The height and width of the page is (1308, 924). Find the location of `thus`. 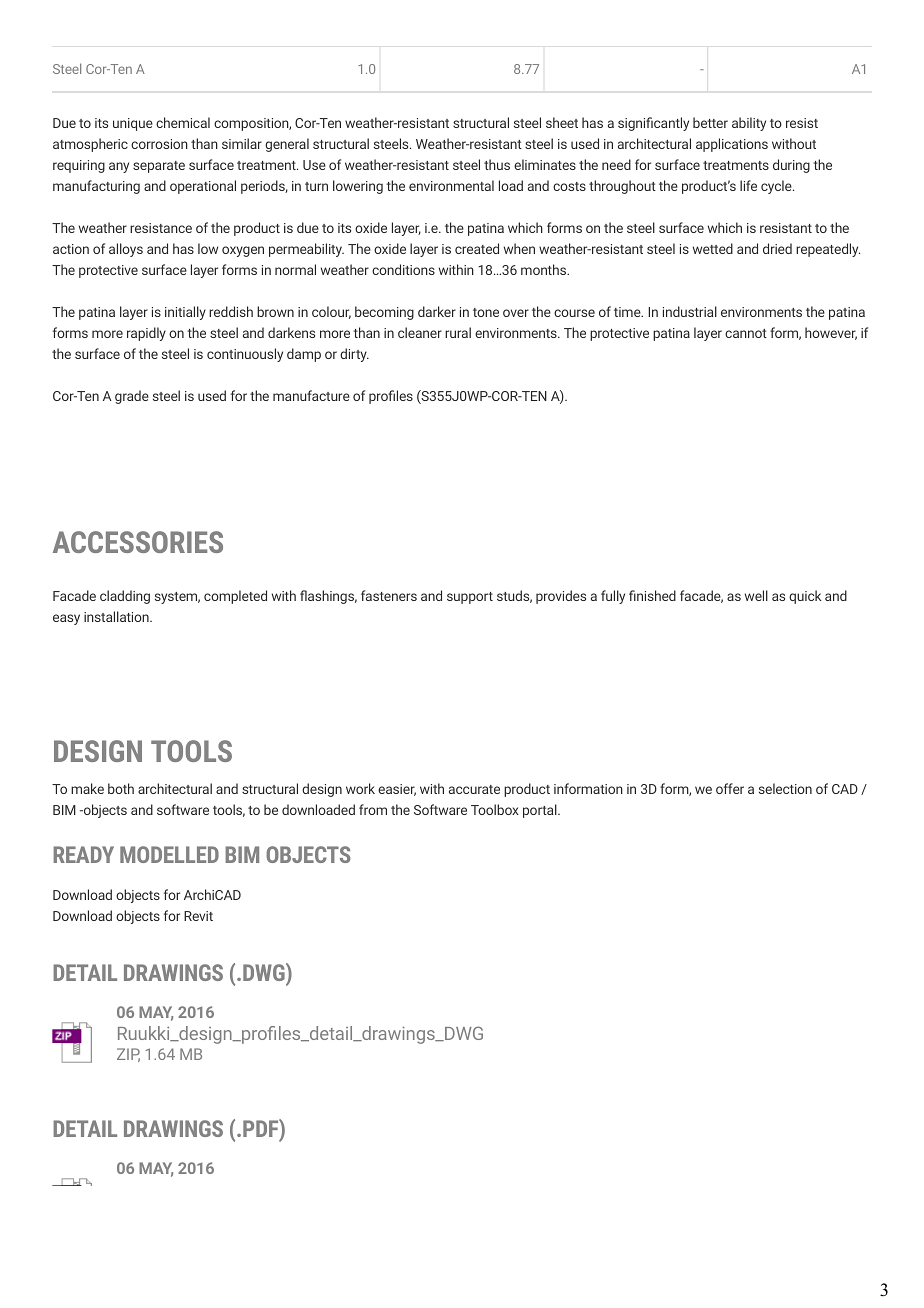

thus is located at coordinates (497, 164).
